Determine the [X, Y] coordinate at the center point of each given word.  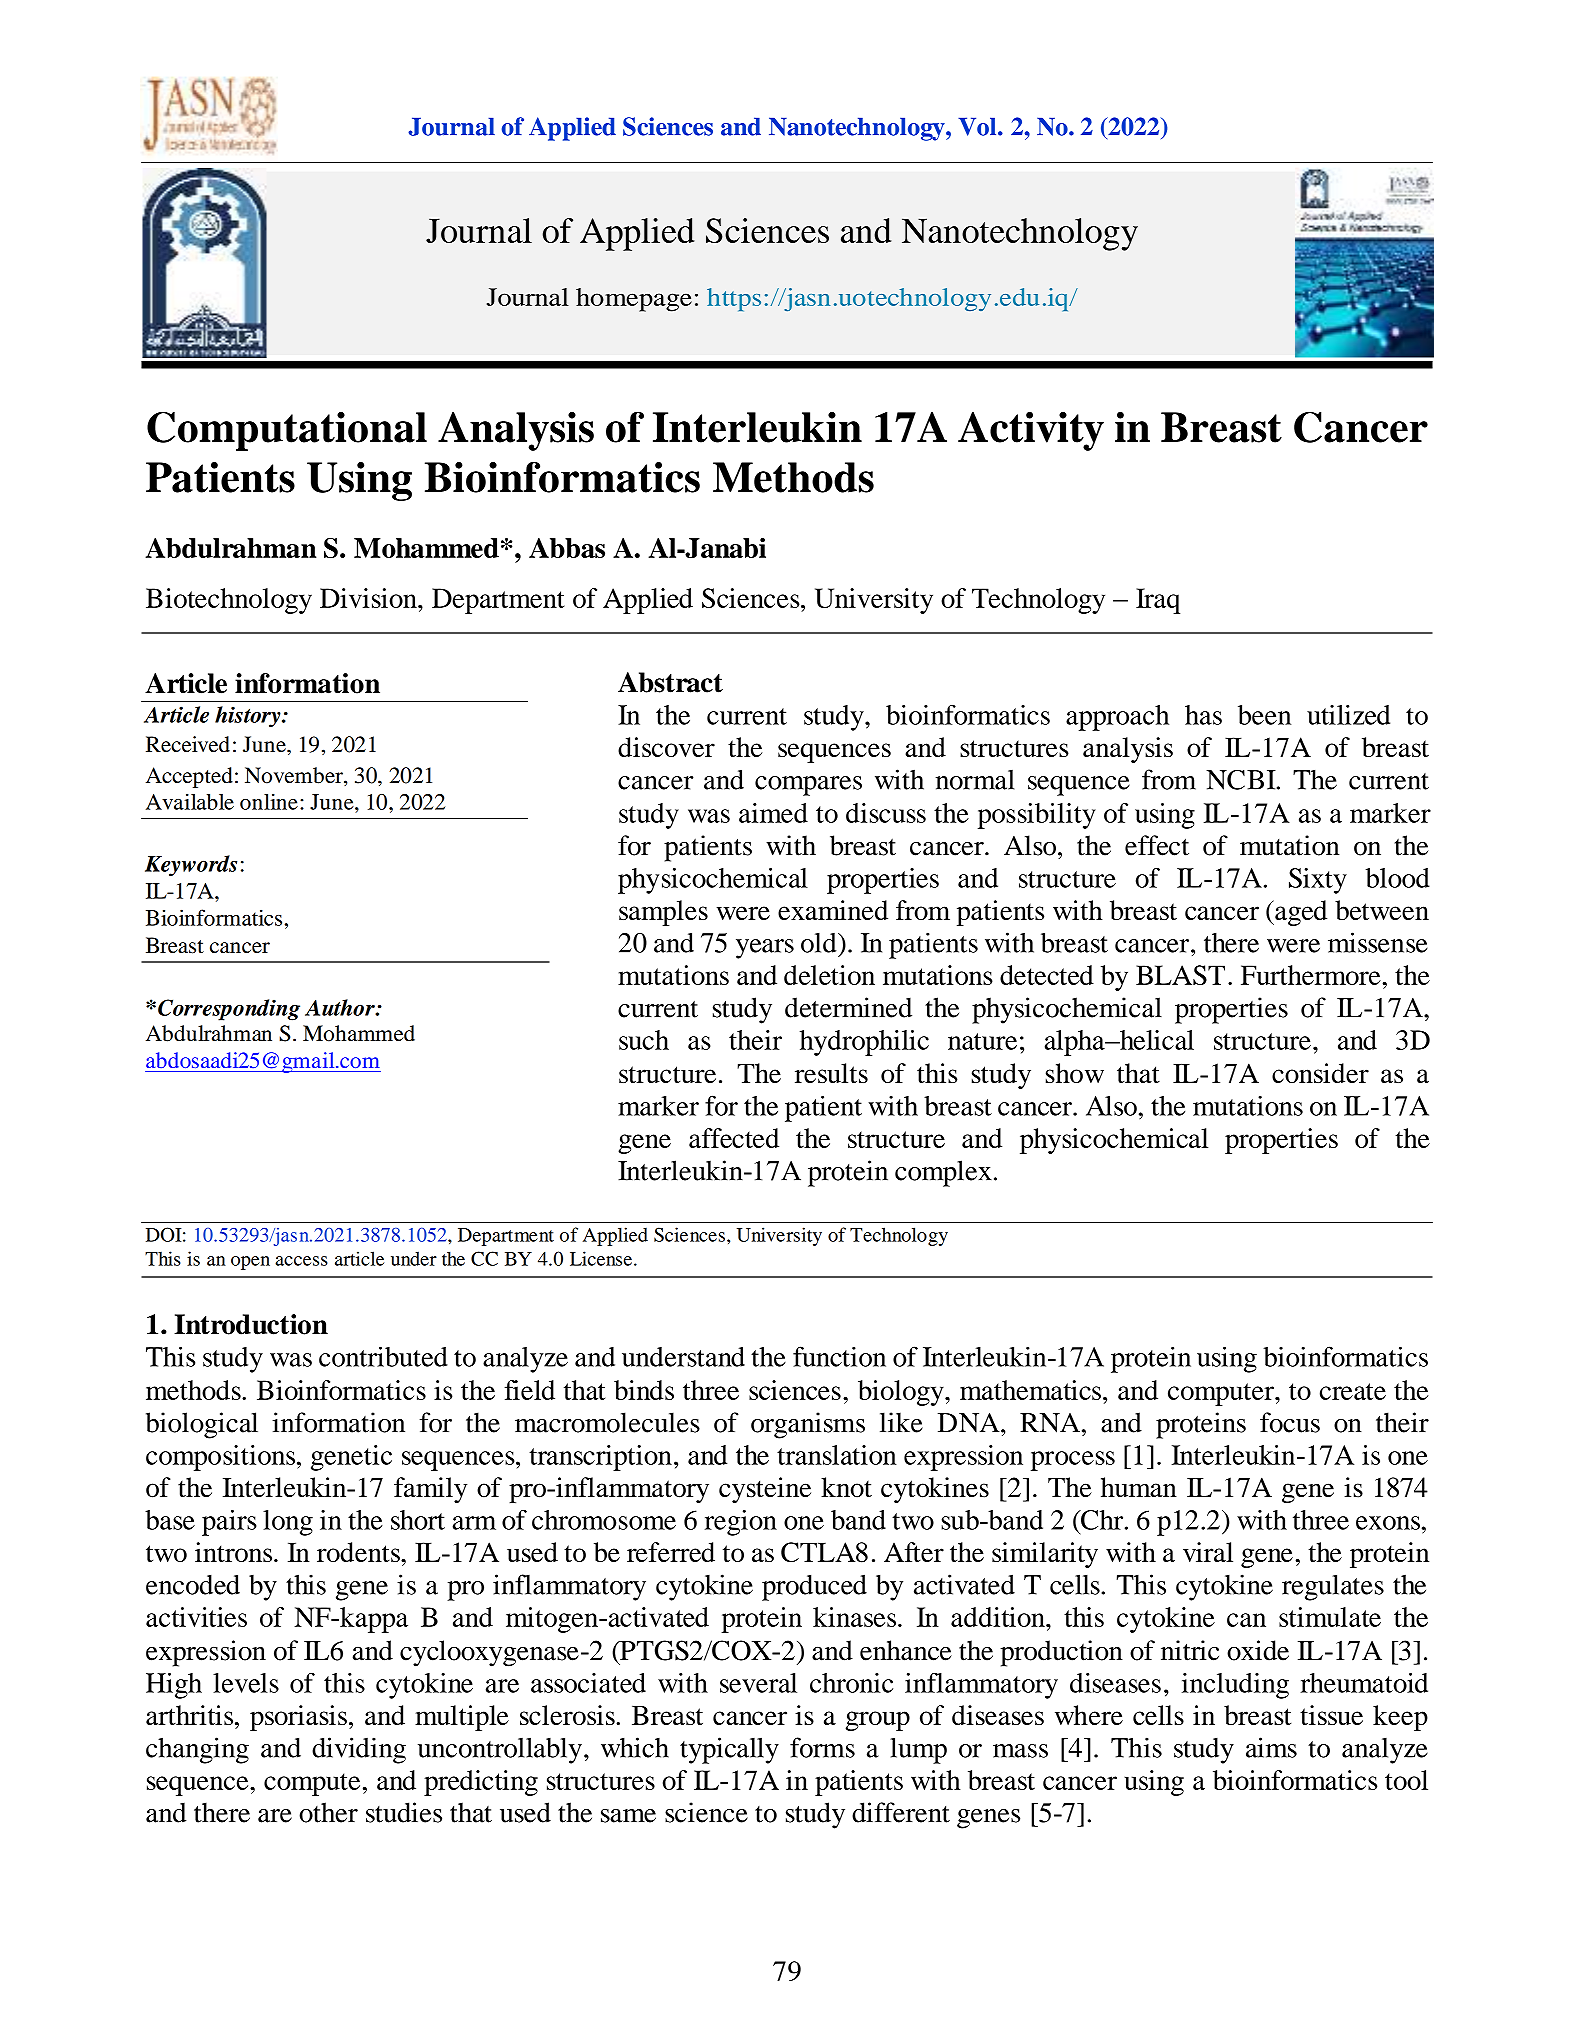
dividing [359, 1750]
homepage [634, 300]
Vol [978, 126]
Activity [1031, 431]
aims [1271, 1747]
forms [822, 1747]
